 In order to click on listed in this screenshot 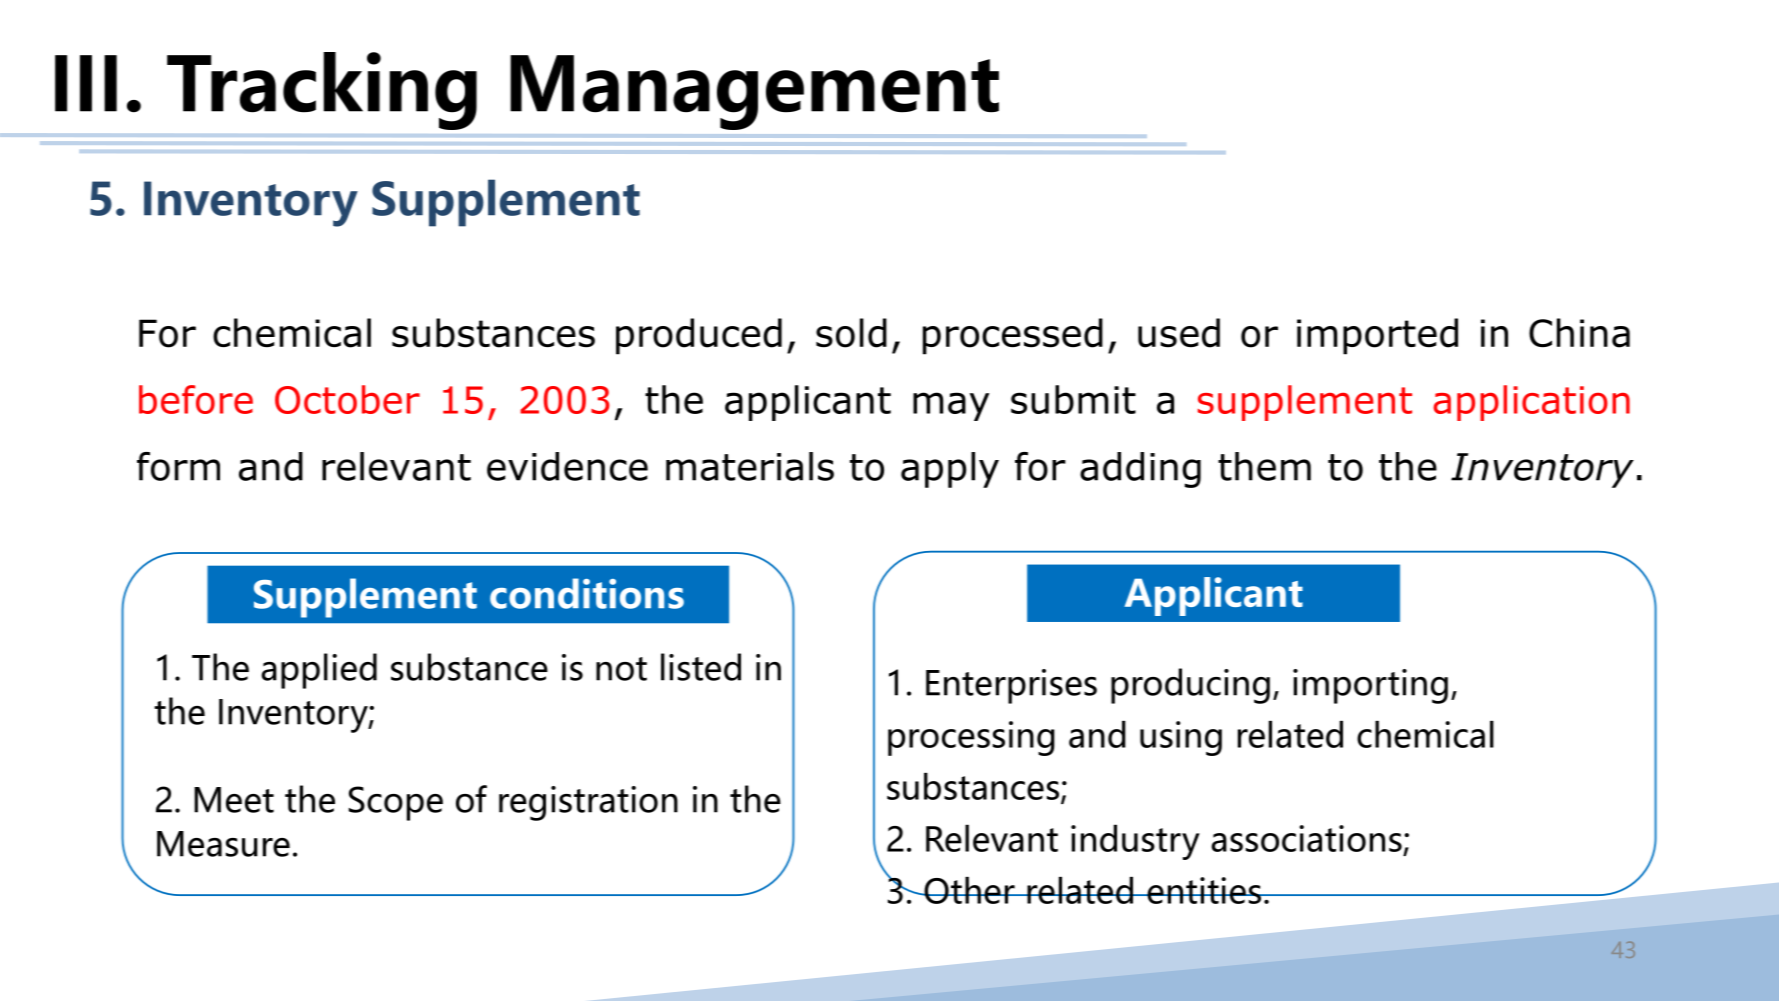, I will do `click(701, 667)`.
